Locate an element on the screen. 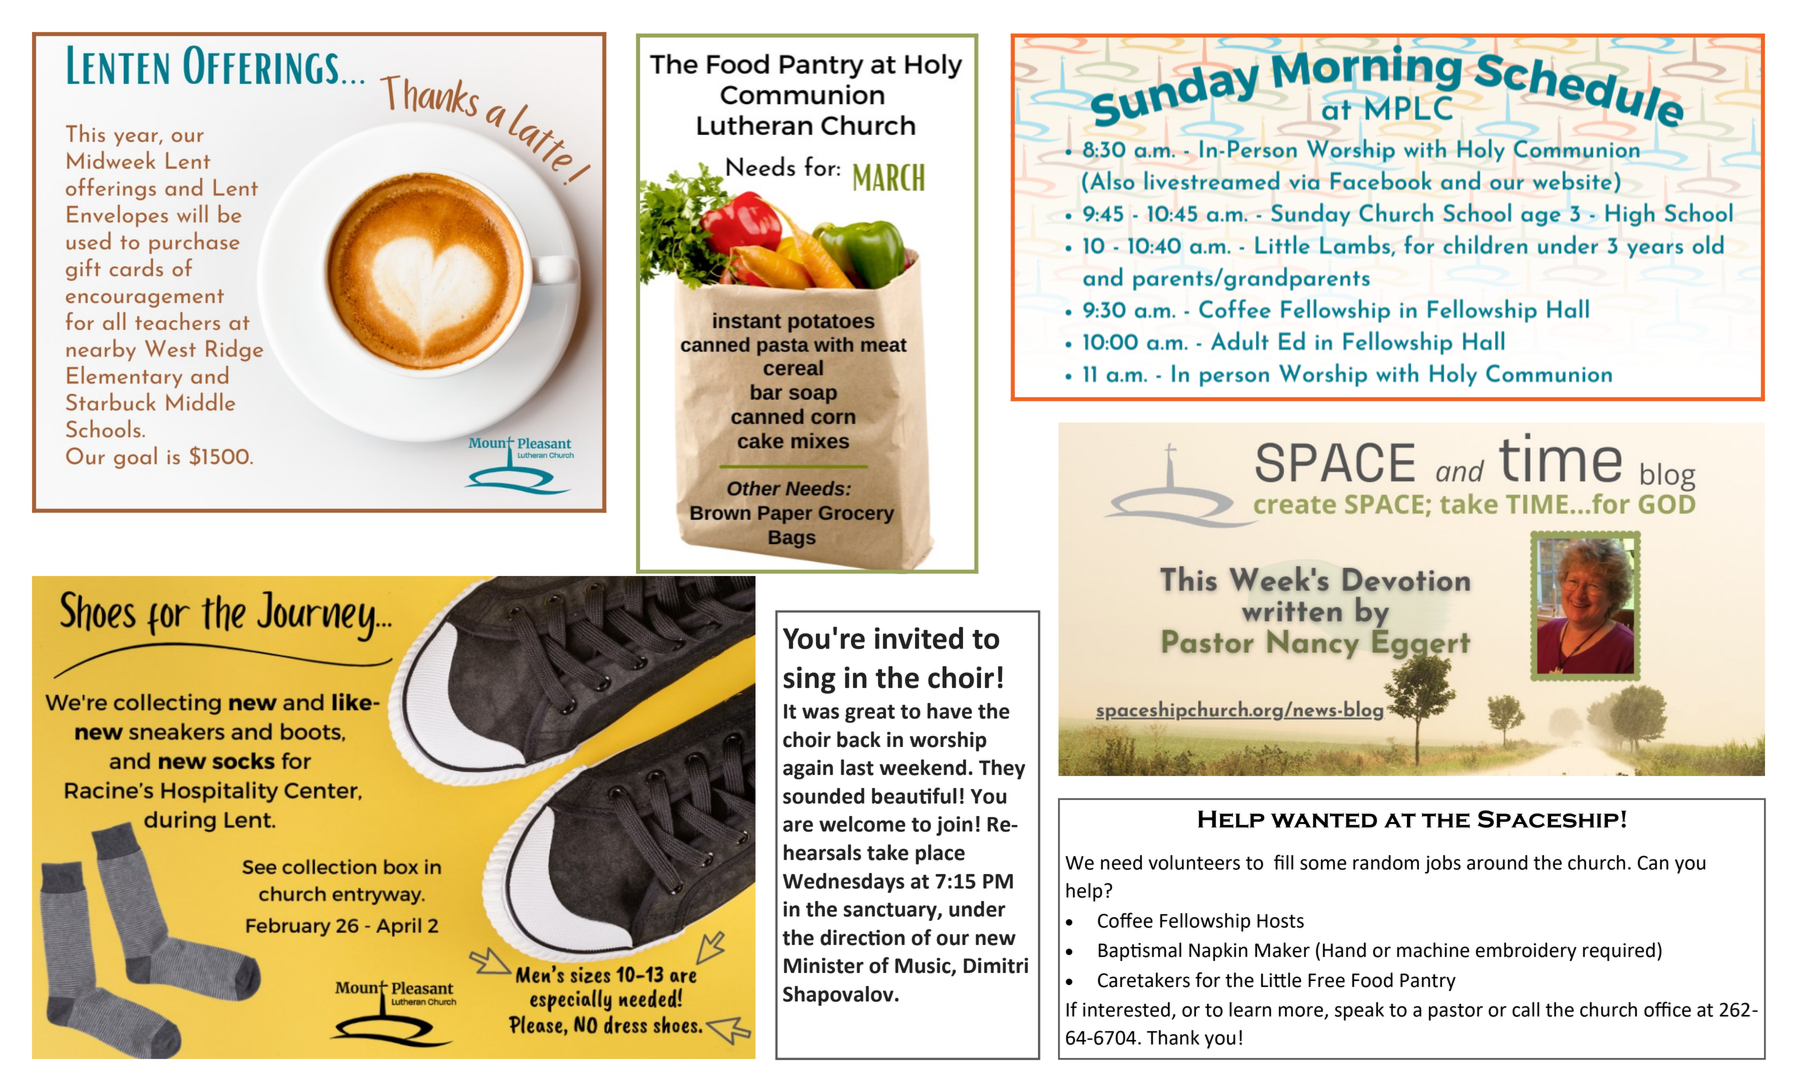 This screenshot has width=1797, height=1091. Wednesdays is located at coordinates (844, 883).
